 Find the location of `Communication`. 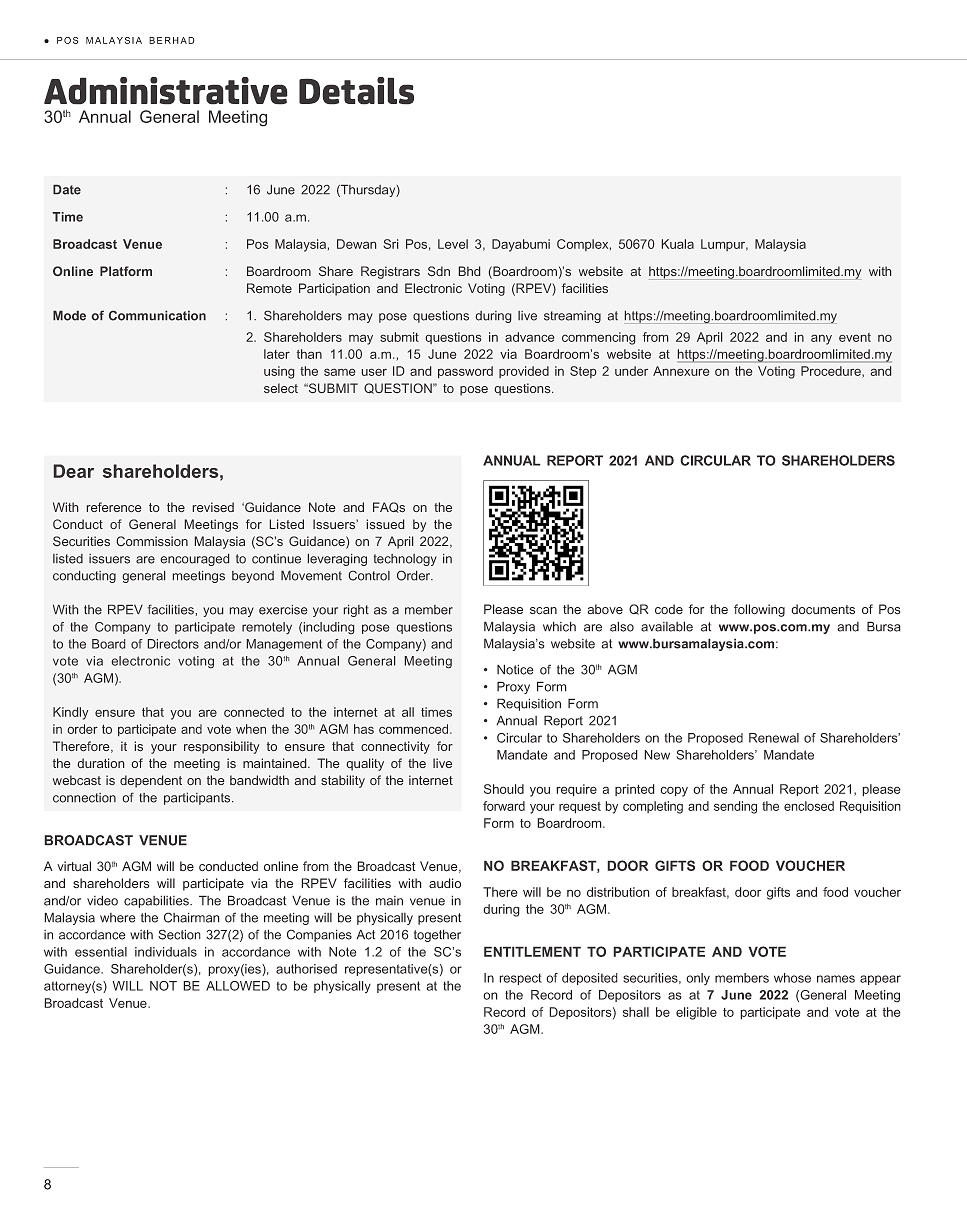

Communication is located at coordinates (157, 316).
